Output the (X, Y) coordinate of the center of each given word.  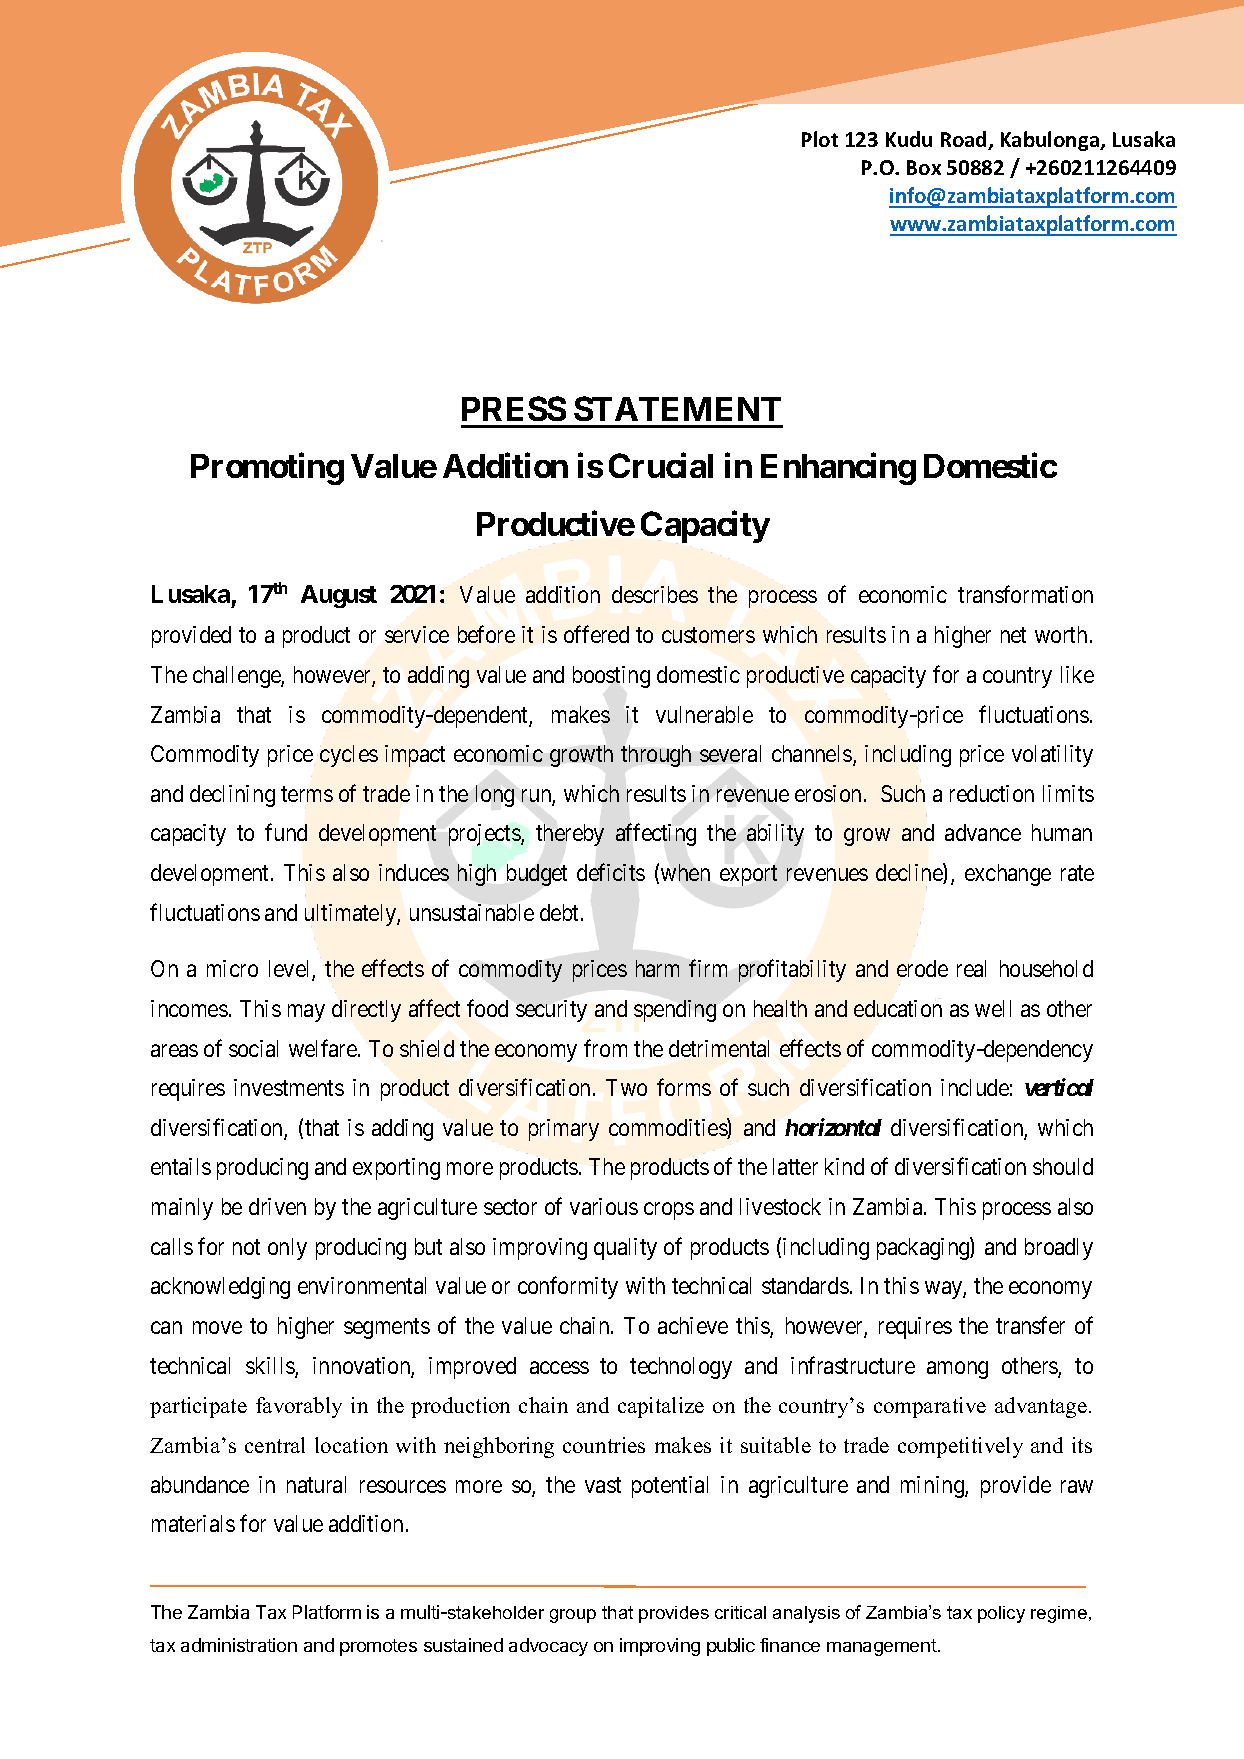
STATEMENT (677, 408)
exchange (1008, 875)
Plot (820, 139)
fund (286, 832)
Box (924, 167)
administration (239, 1645)
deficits (611, 872)
